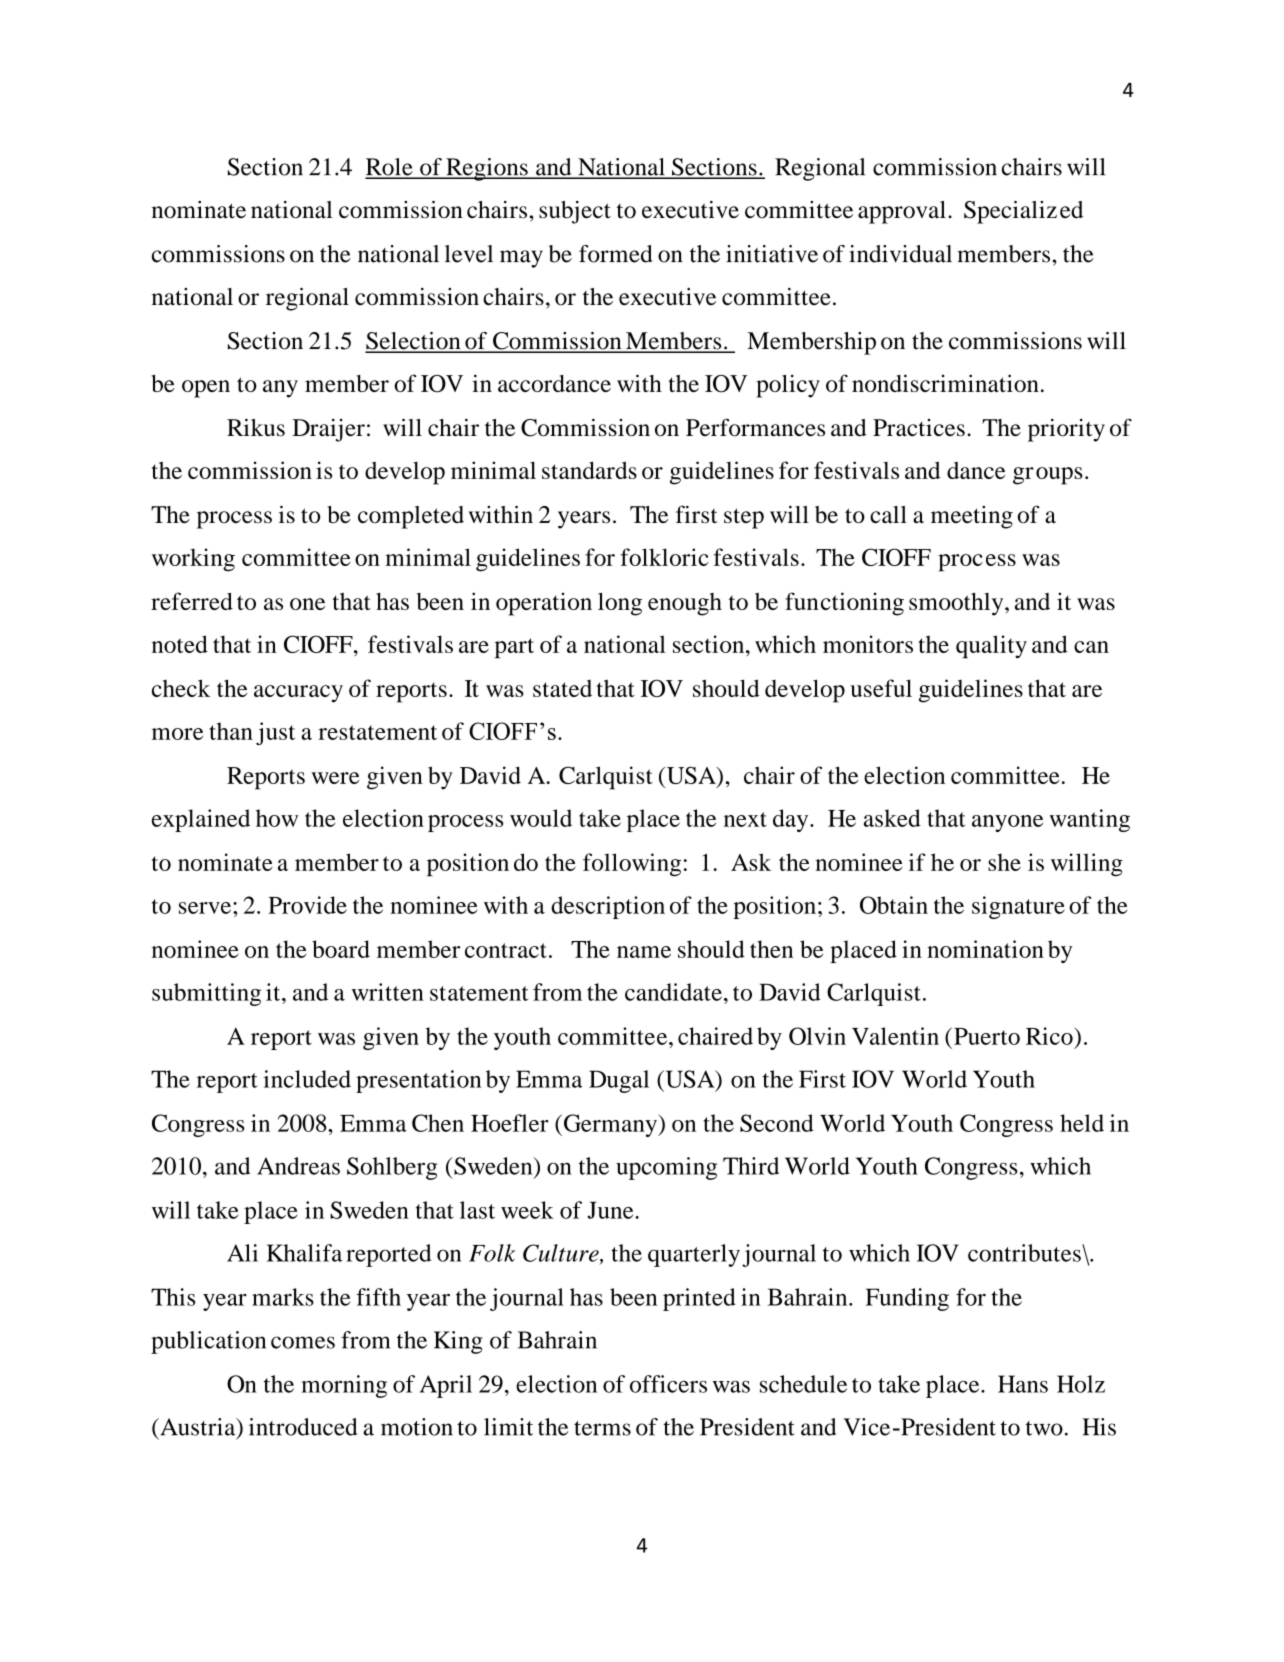  What do you see at coordinates (1082, 1123) in the screenshot?
I see `held` at bounding box center [1082, 1123].
